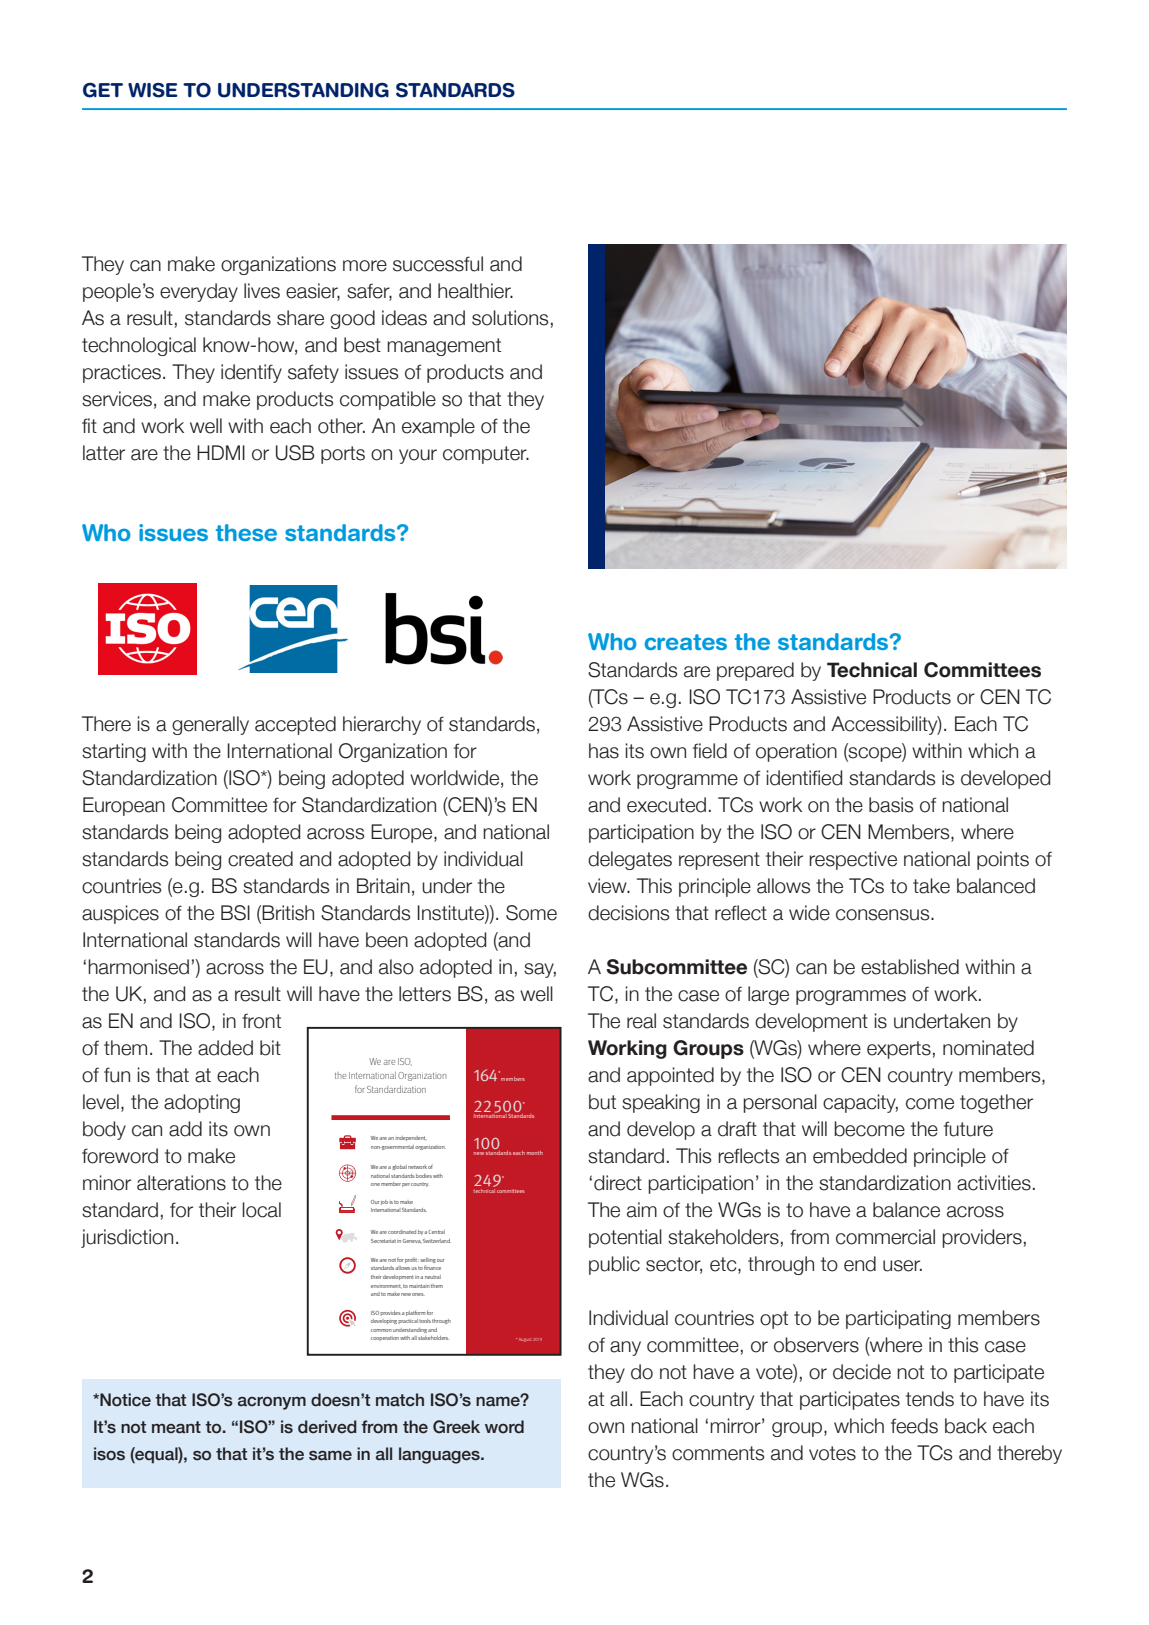 The height and width of the screenshot is (1625, 1149). I want to click on solutions, so click(510, 318).
